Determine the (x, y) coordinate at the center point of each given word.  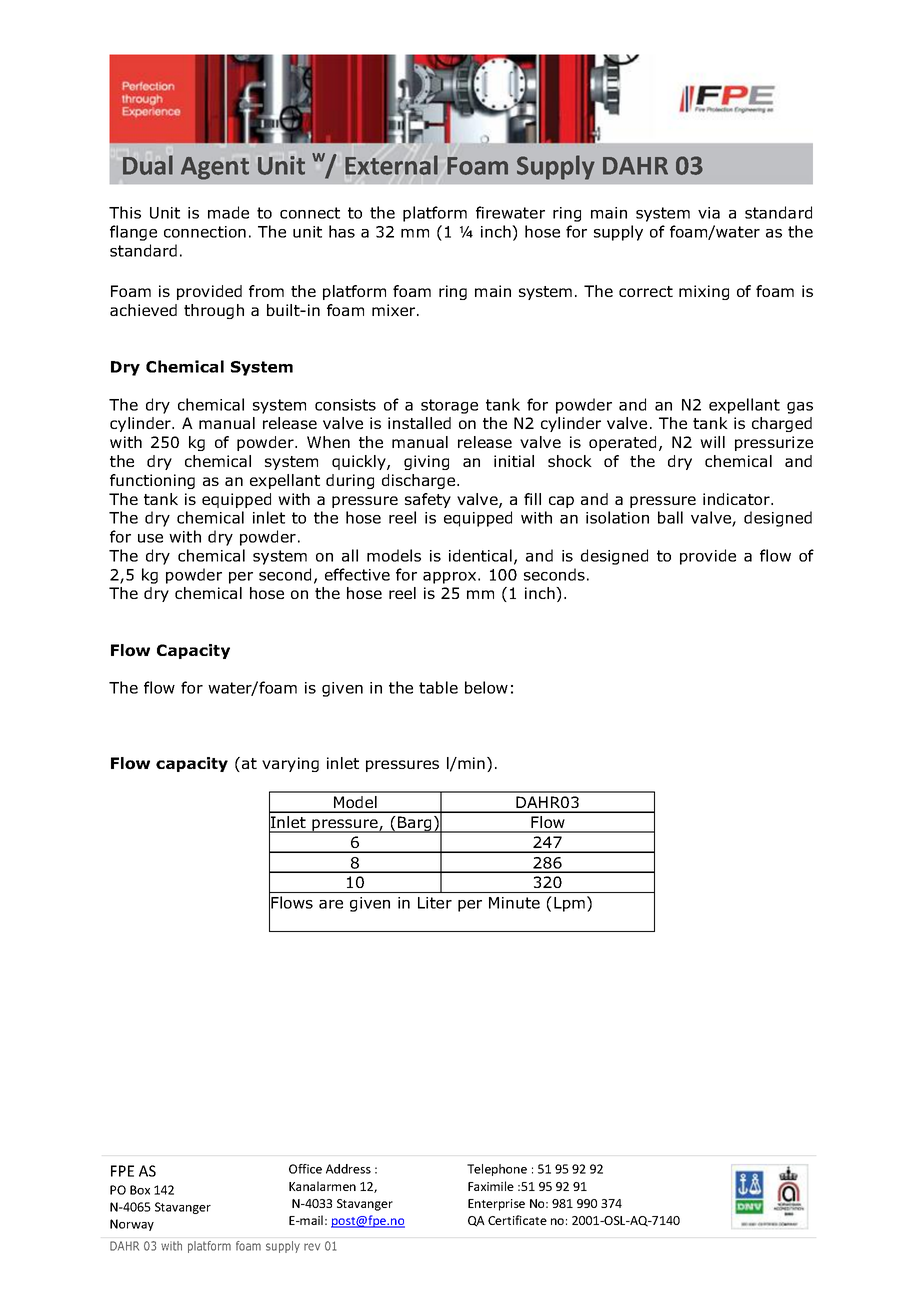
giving (426, 462)
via (709, 213)
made (228, 212)
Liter (435, 903)
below (486, 687)
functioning (152, 481)
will (712, 442)
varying (290, 764)
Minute (514, 903)
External (391, 165)
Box (140, 1190)
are (331, 904)
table (438, 687)
